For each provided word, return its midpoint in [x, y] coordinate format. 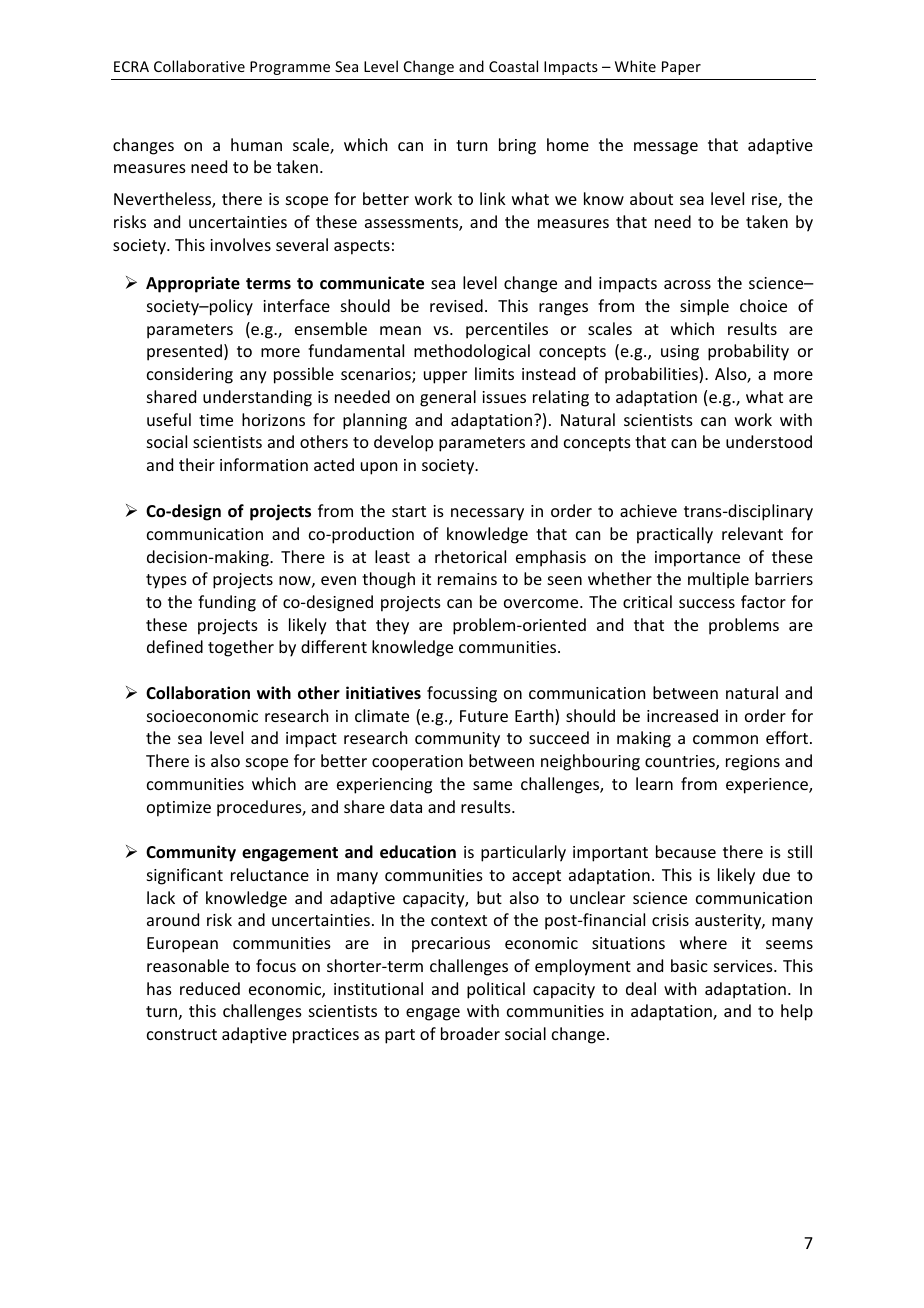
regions [753, 763]
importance [697, 559]
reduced [210, 988]
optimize [179, 809]
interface [296, 305]
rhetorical [470, 556]
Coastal [513, 66]
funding [227, 603]
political [496, 990]
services [744, 966]
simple [704, 307]
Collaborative [199, 66]
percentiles [507, 330]
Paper [681, 68]
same [492, 785]
